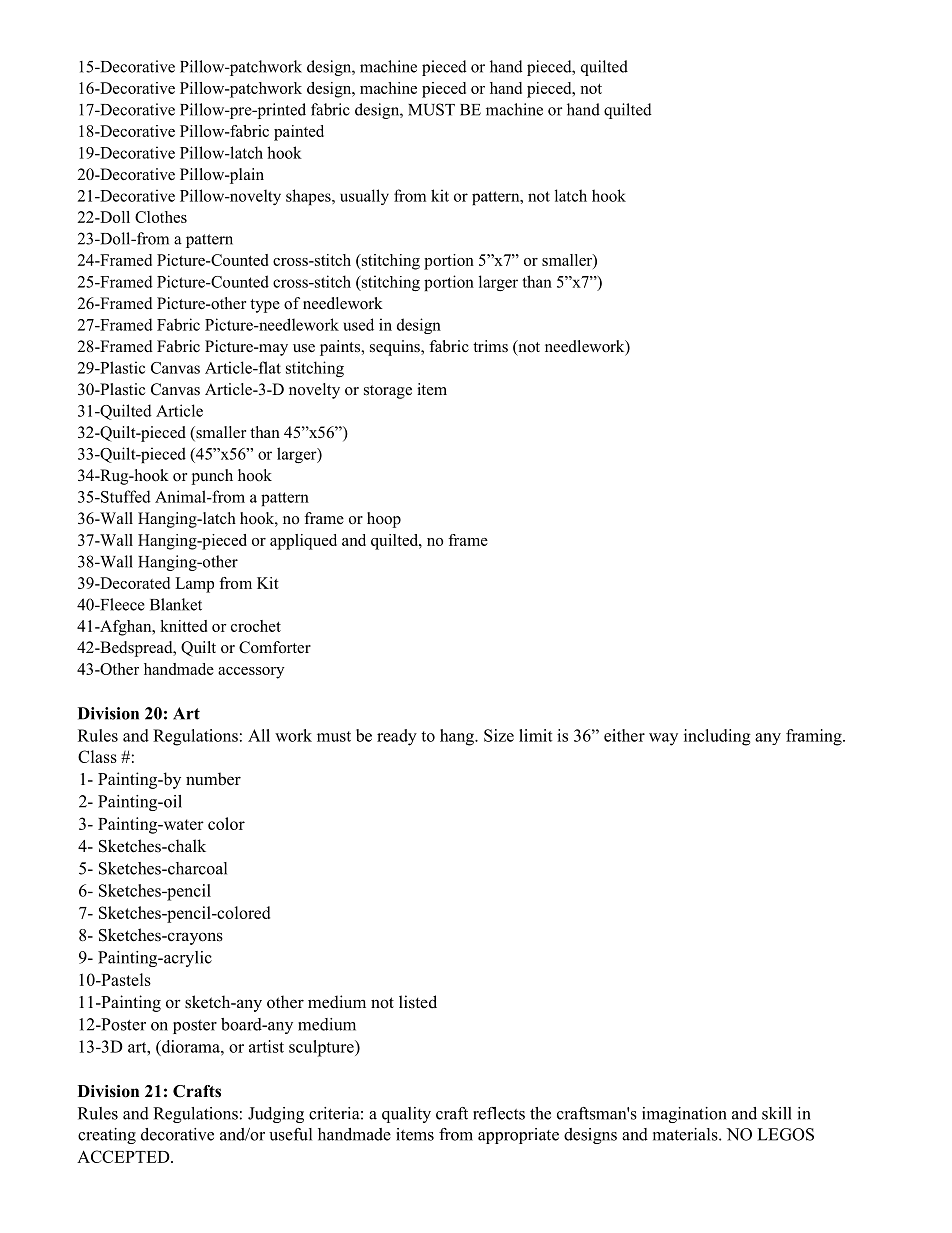 Image resolution: width=952 pixels, height=1233 pixels. Describe the element at coordinates (161, 217) in the screenshot. I see `Clothes` at that location.
